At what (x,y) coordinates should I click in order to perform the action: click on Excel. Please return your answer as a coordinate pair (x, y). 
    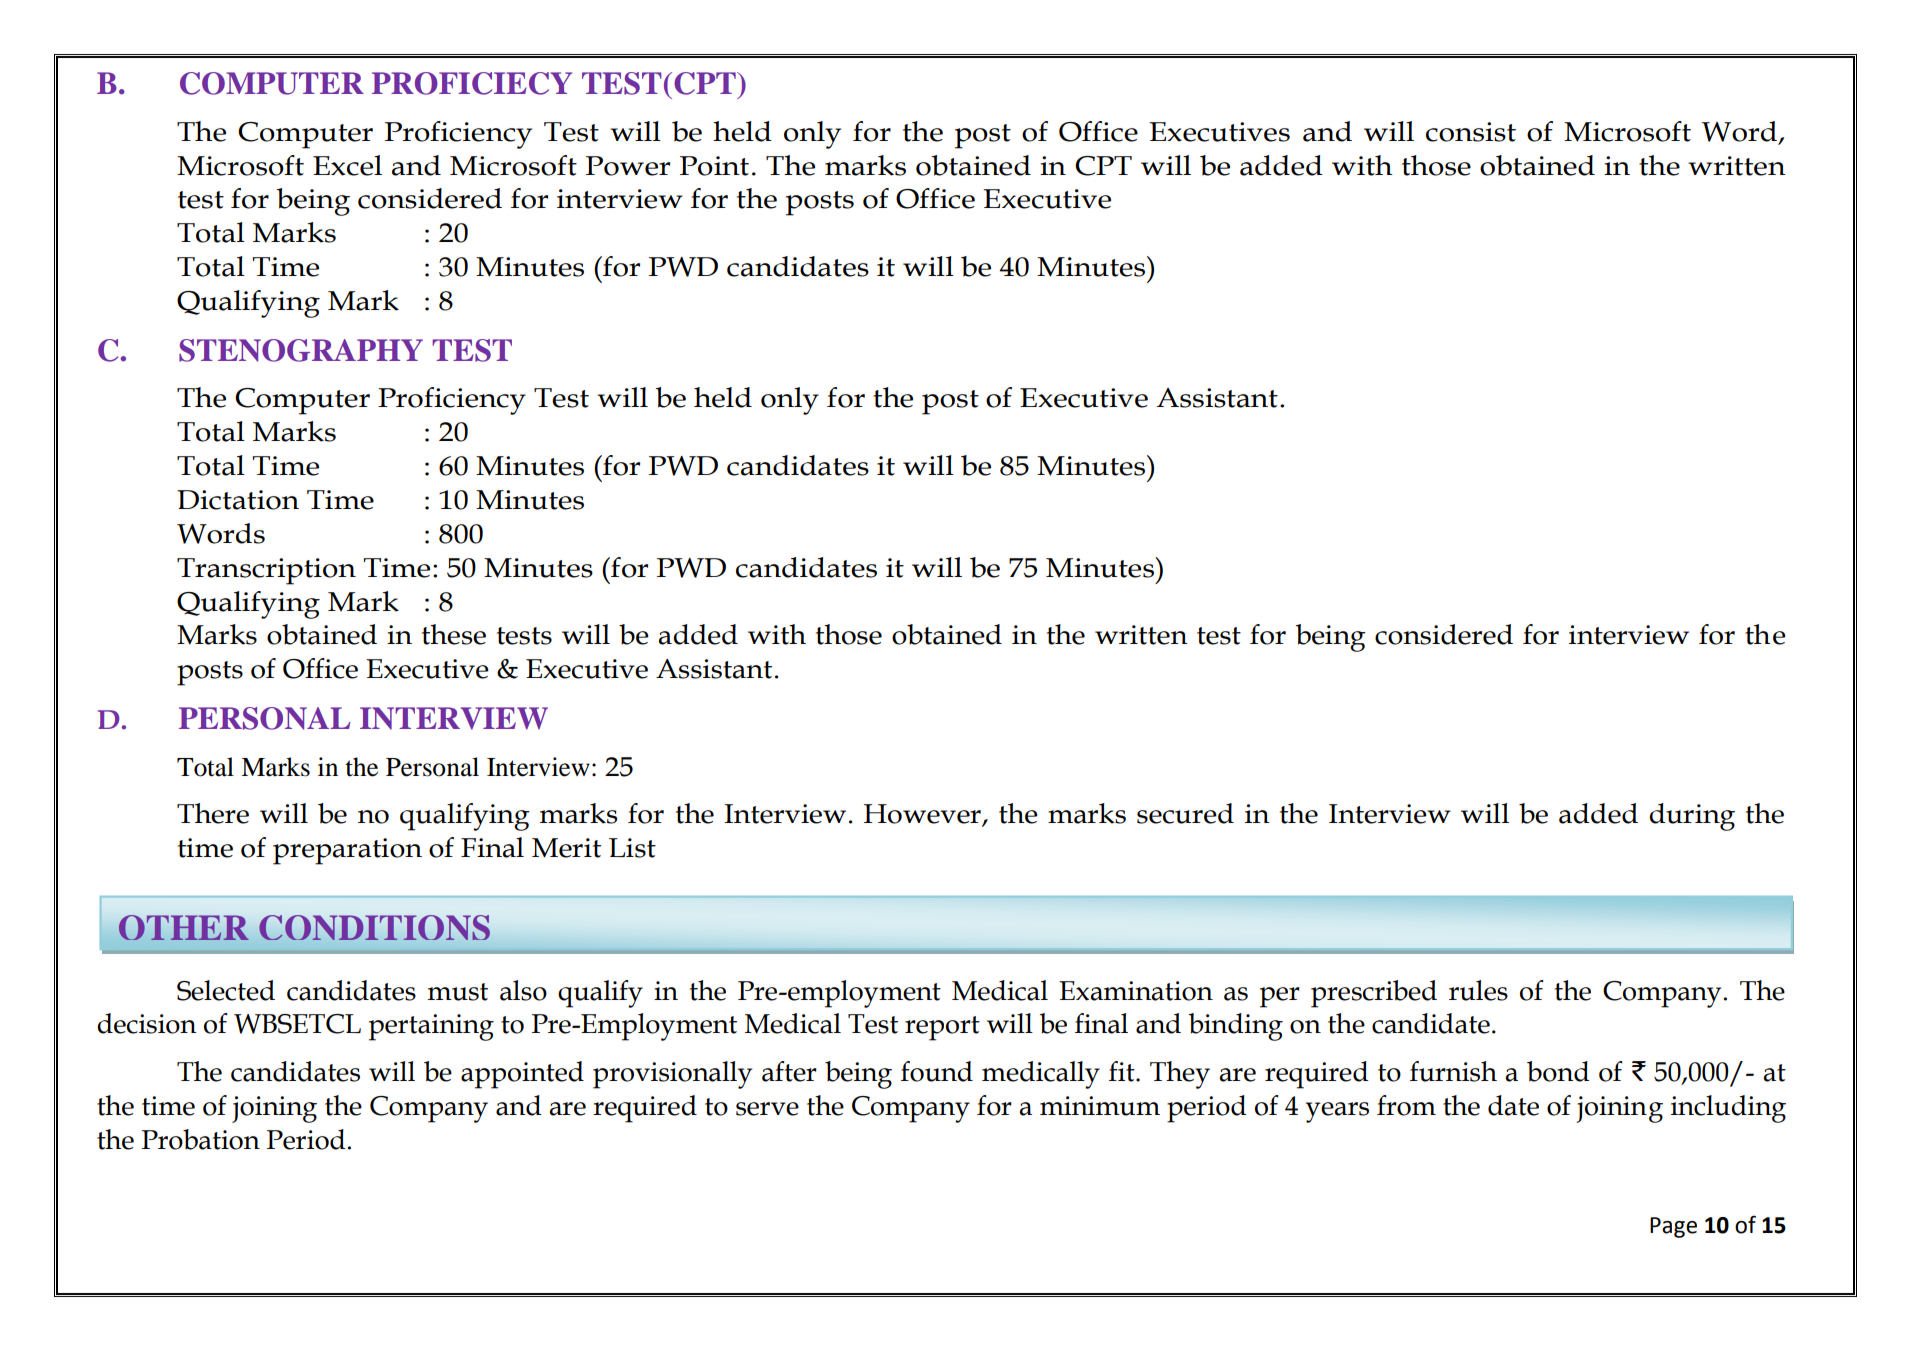
    Looking at the image, I should click on (347, 165).
